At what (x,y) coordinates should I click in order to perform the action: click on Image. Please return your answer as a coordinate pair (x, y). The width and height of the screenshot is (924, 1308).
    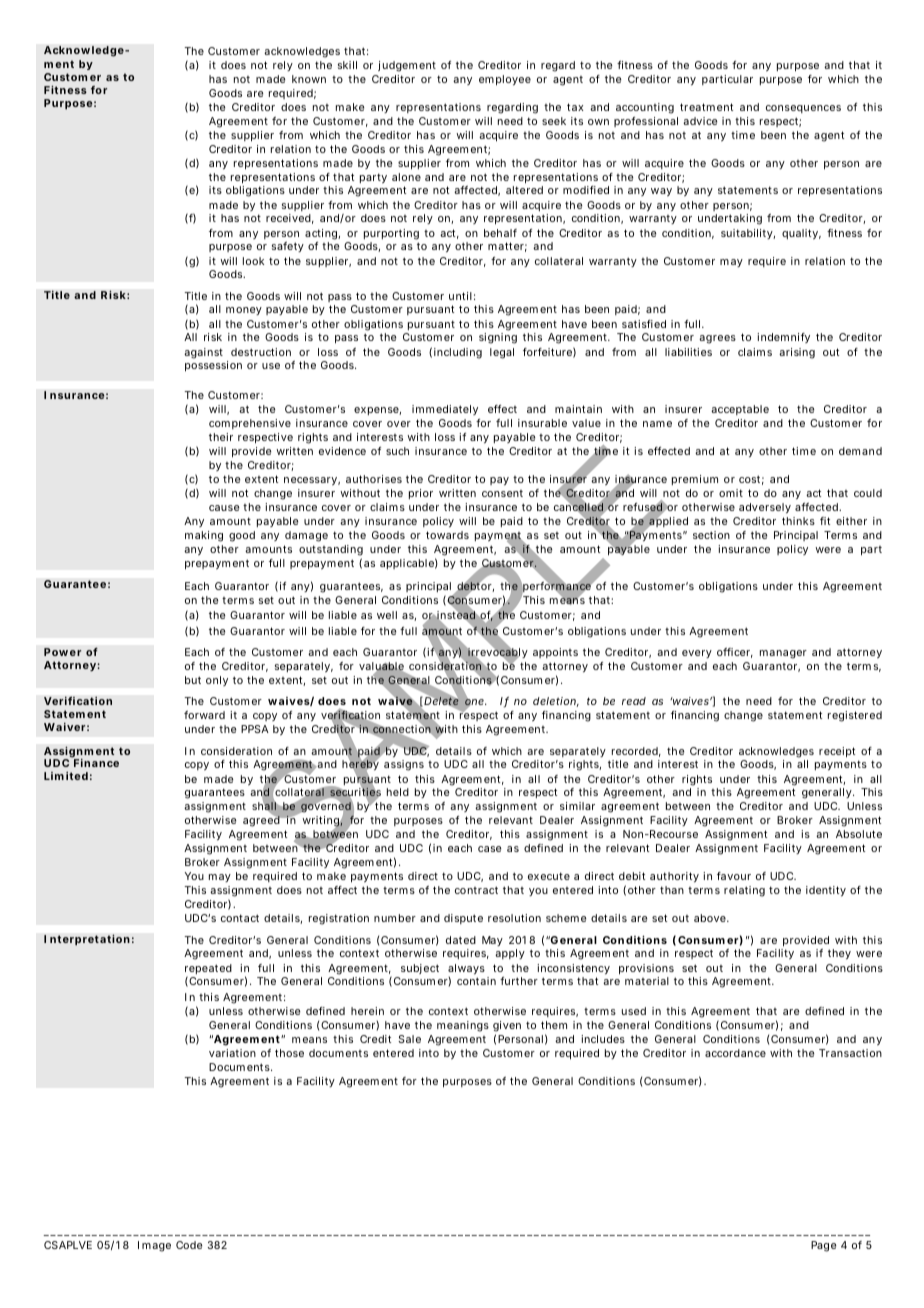
    Looking at the image, I should click on (154, 1246).
